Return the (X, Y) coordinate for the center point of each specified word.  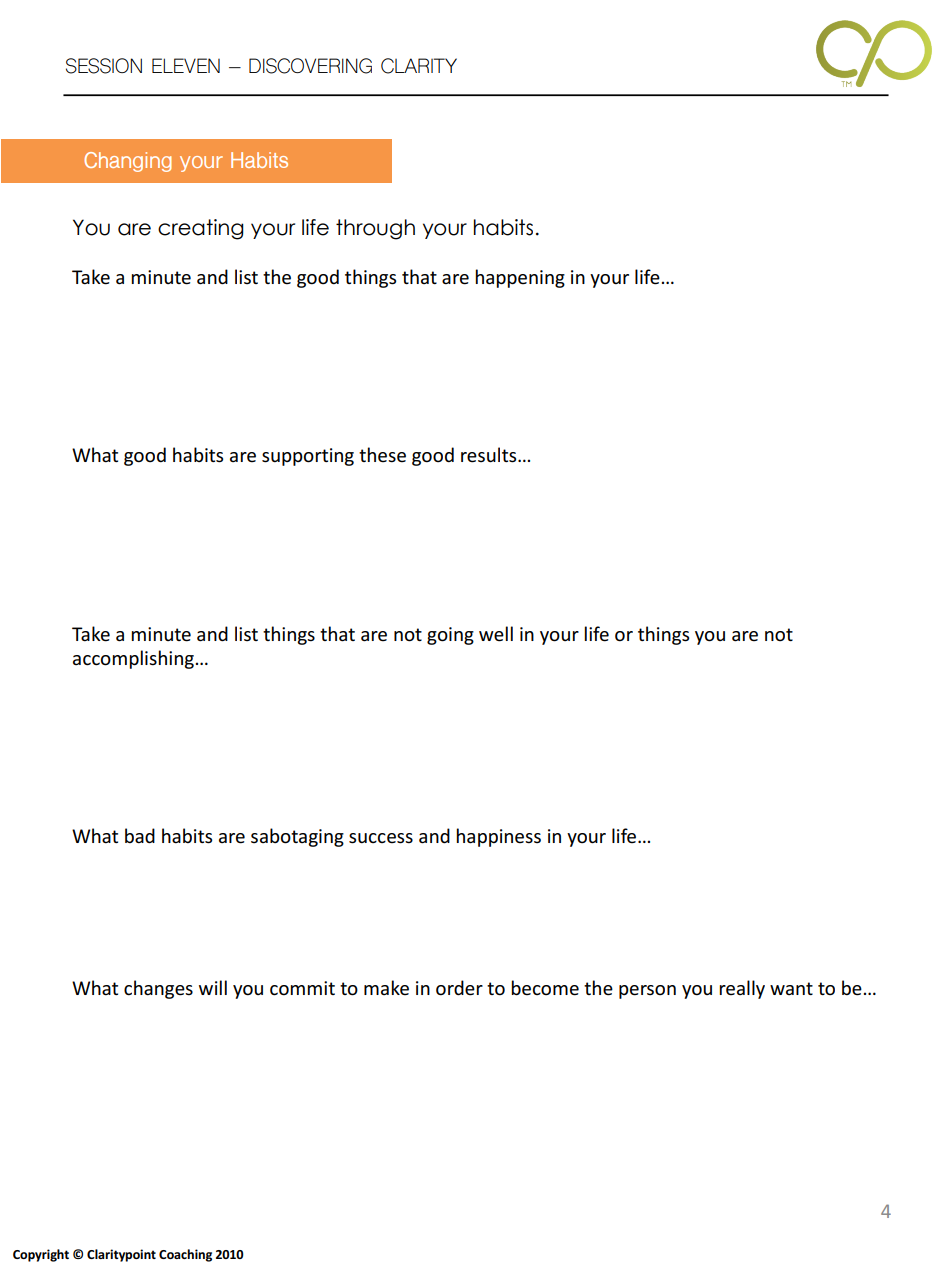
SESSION (104, 66)
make (386, 988)
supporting (308, 457)
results (490, 455)
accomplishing (133, 659)
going (450, 636)
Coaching (185, 1255)
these (382, 455)
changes (158, 989)
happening (520, 278)
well (496, 634)
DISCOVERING (310, 66)
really (742, 989)
